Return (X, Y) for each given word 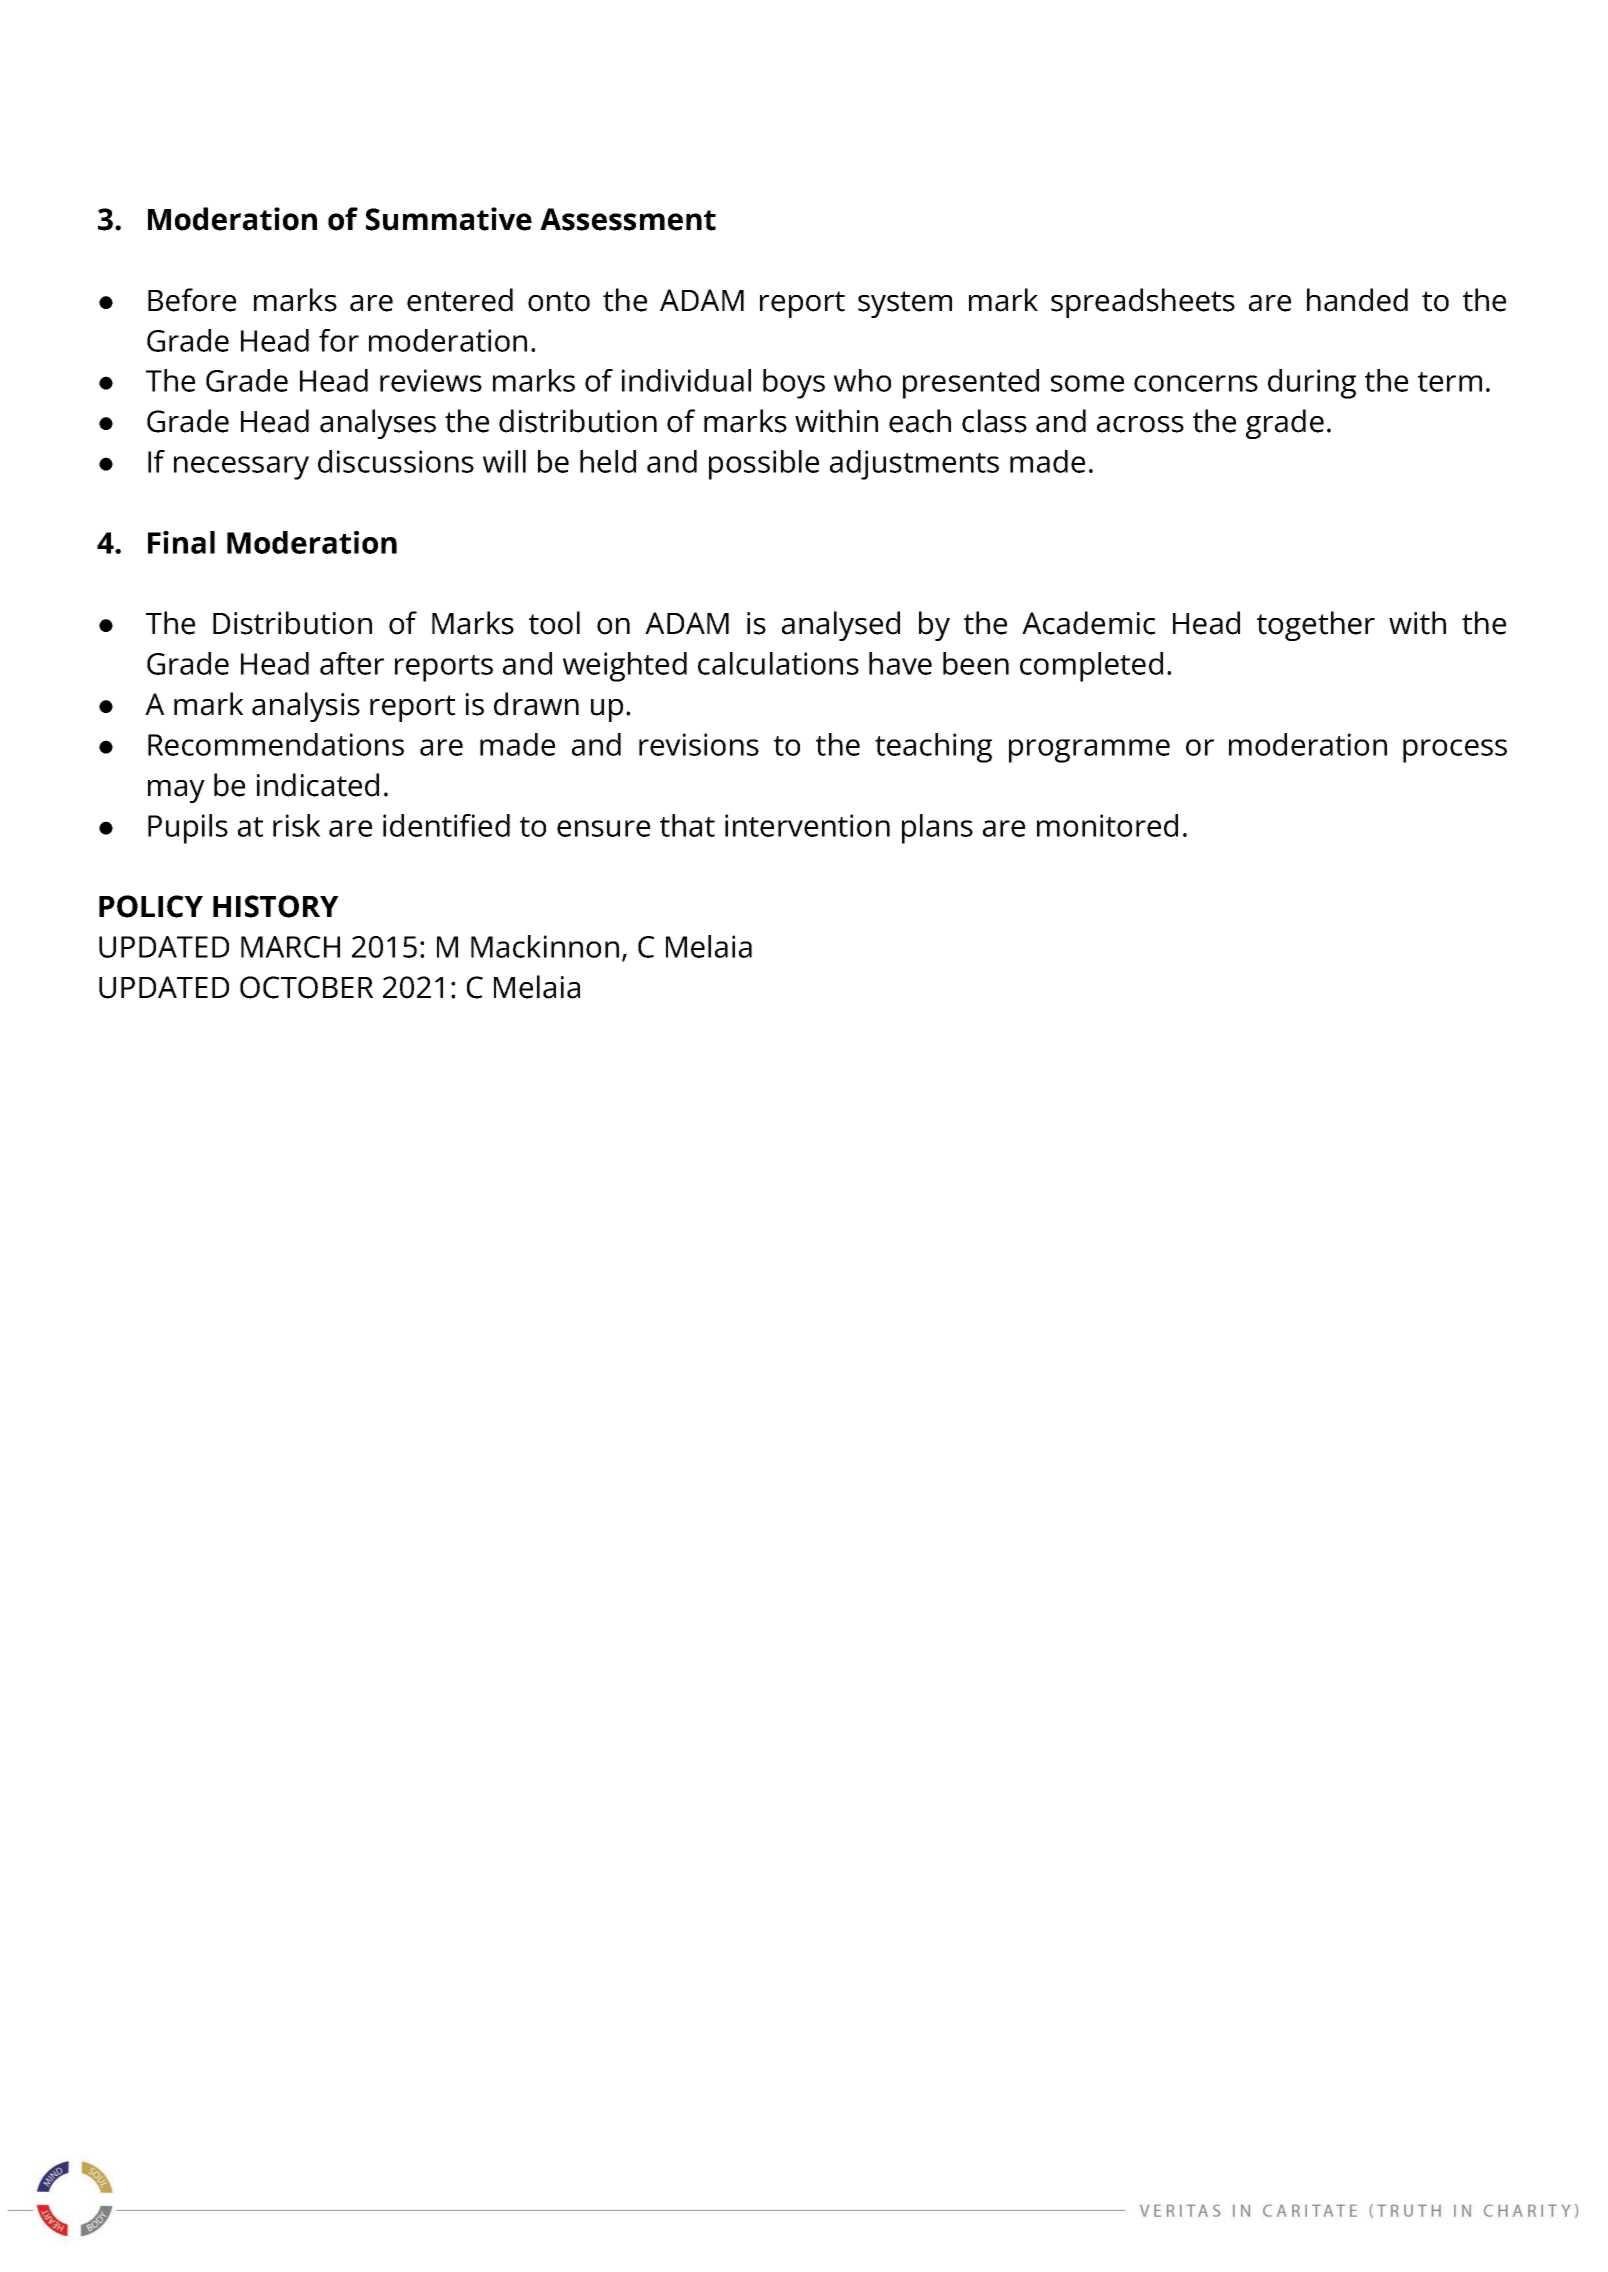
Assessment (628, 219)
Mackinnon (545, 946)
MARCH (290, 947)
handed (1357, 300)
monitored (1107, 825)
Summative (449, 219)
